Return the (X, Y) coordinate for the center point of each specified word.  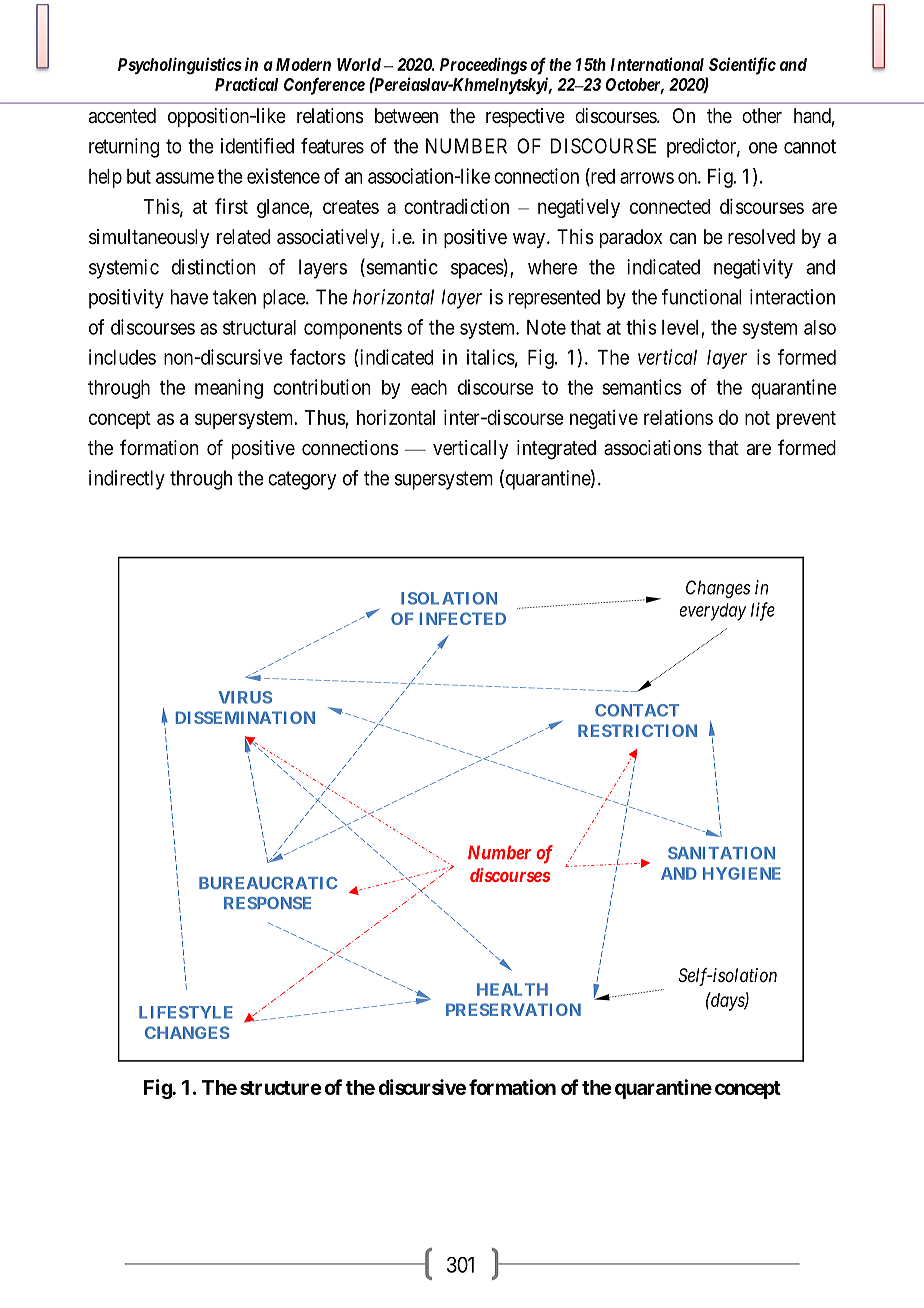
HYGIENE (742, 873)
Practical (246, 84)
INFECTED (463, 618)
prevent (806, 420)
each (429, 387)
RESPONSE (267, 903)
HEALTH (512, 989)
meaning (229, 389)
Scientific (742, 66)
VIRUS (245, 697)
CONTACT (637, 710)
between (406, 115)
